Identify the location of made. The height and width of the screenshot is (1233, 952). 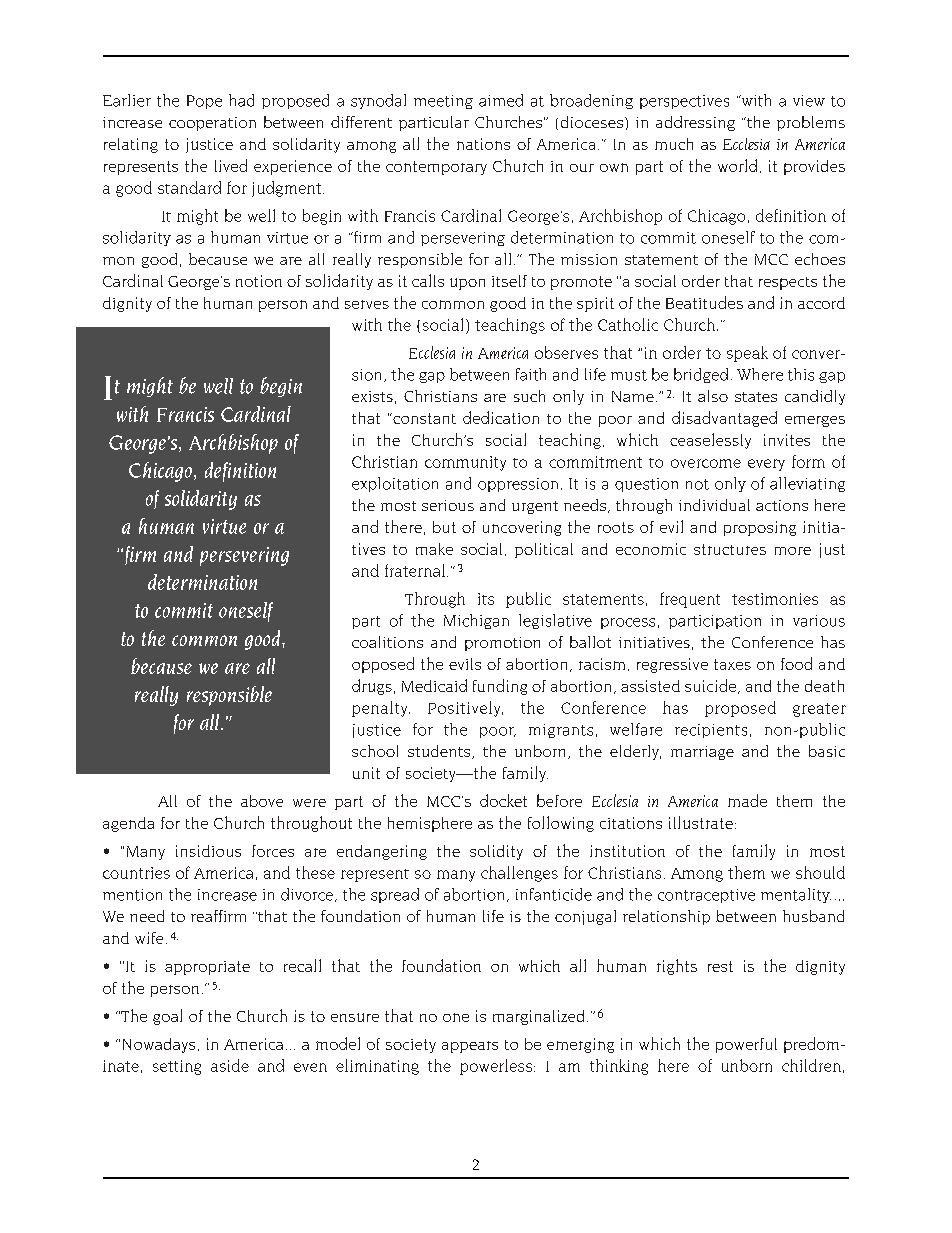
(747, 800).
